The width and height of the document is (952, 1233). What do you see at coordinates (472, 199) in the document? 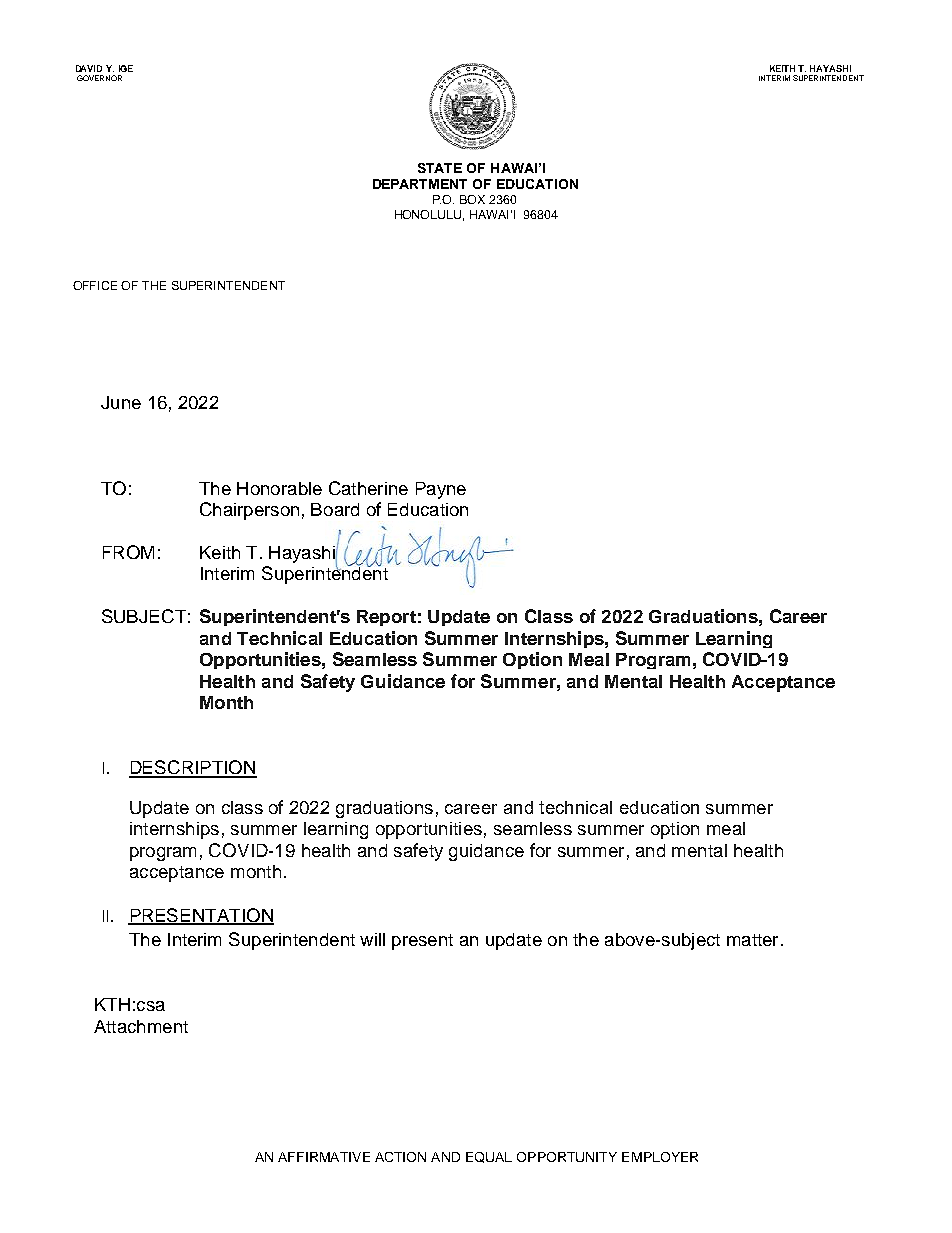
I see `BOX` at bounding box center [472, 199].
